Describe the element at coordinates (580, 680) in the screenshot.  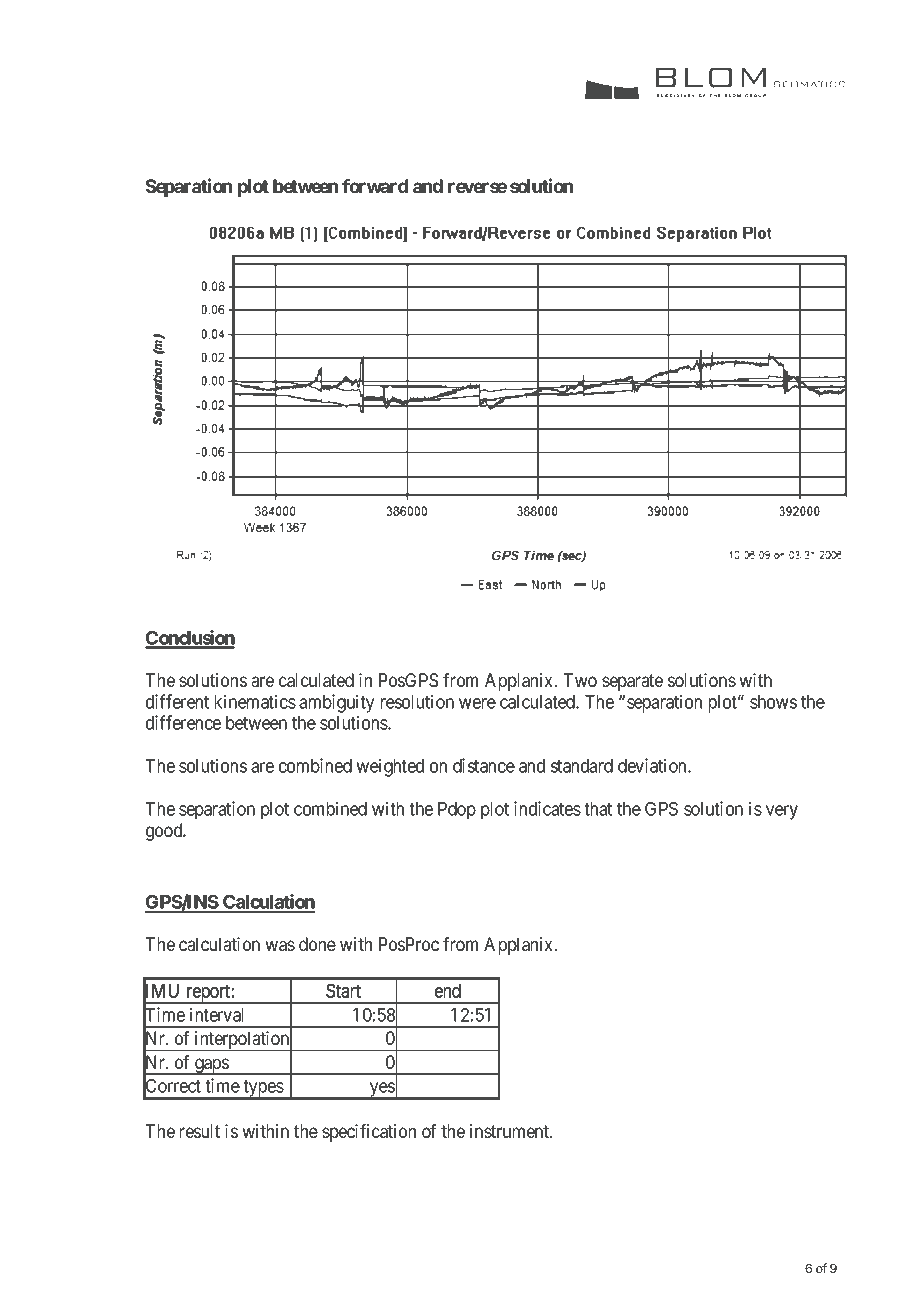
I see `Two` at that location.
